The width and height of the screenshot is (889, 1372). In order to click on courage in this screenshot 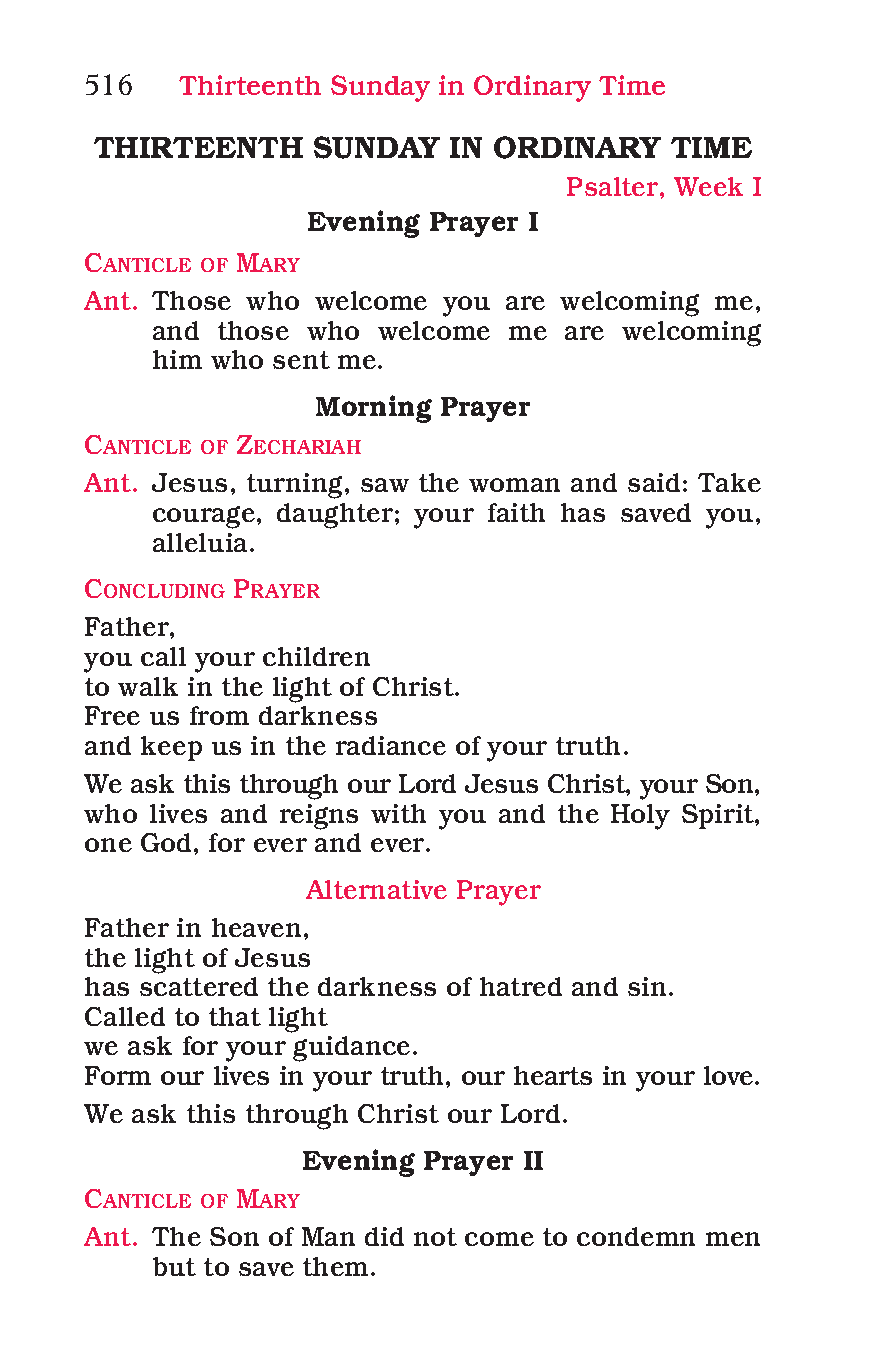, I will do `click(204, 517)`.
